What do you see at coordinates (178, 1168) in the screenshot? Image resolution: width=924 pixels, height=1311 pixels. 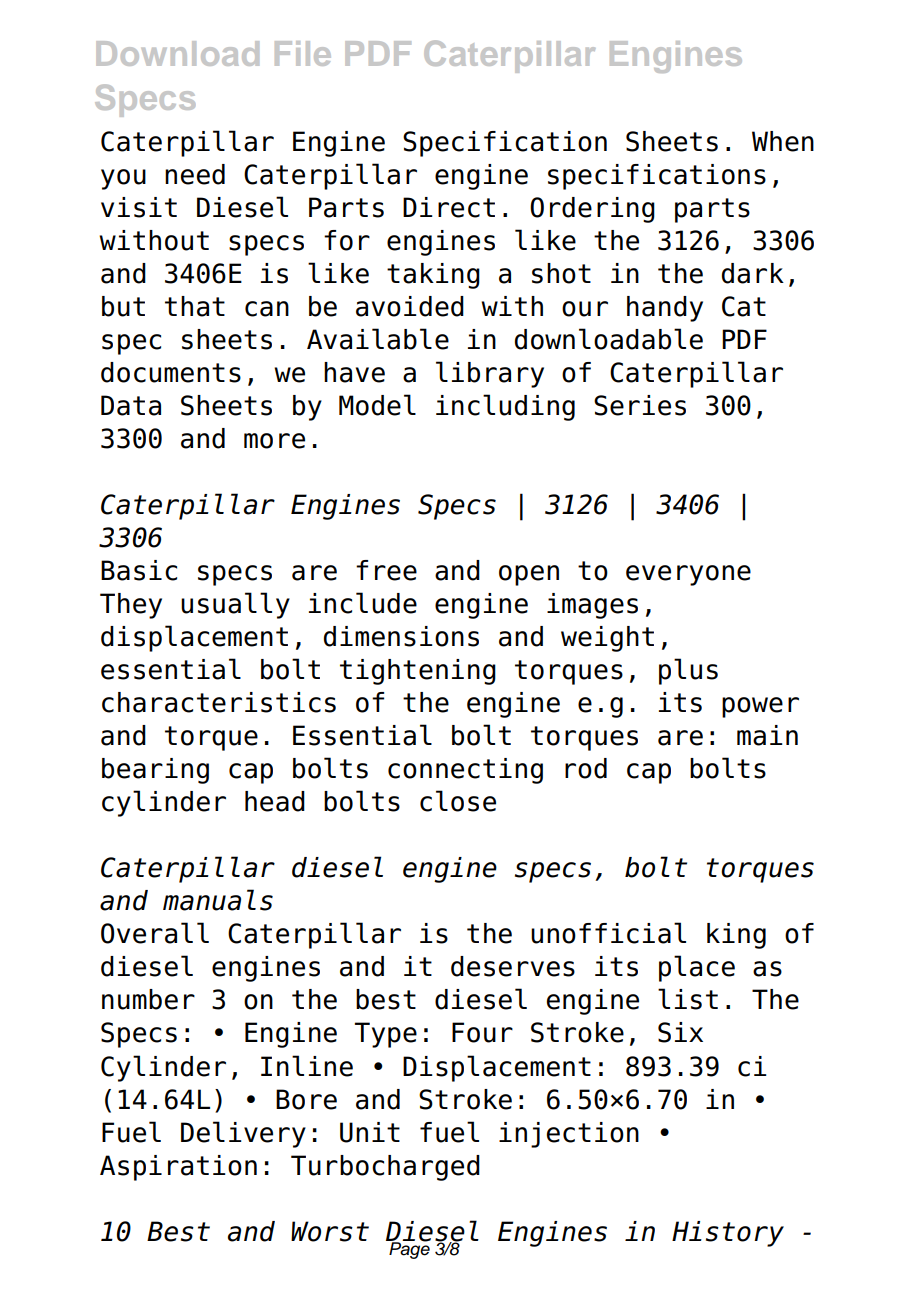 I see `Aspiration` at bounding box center [178, 1168].
